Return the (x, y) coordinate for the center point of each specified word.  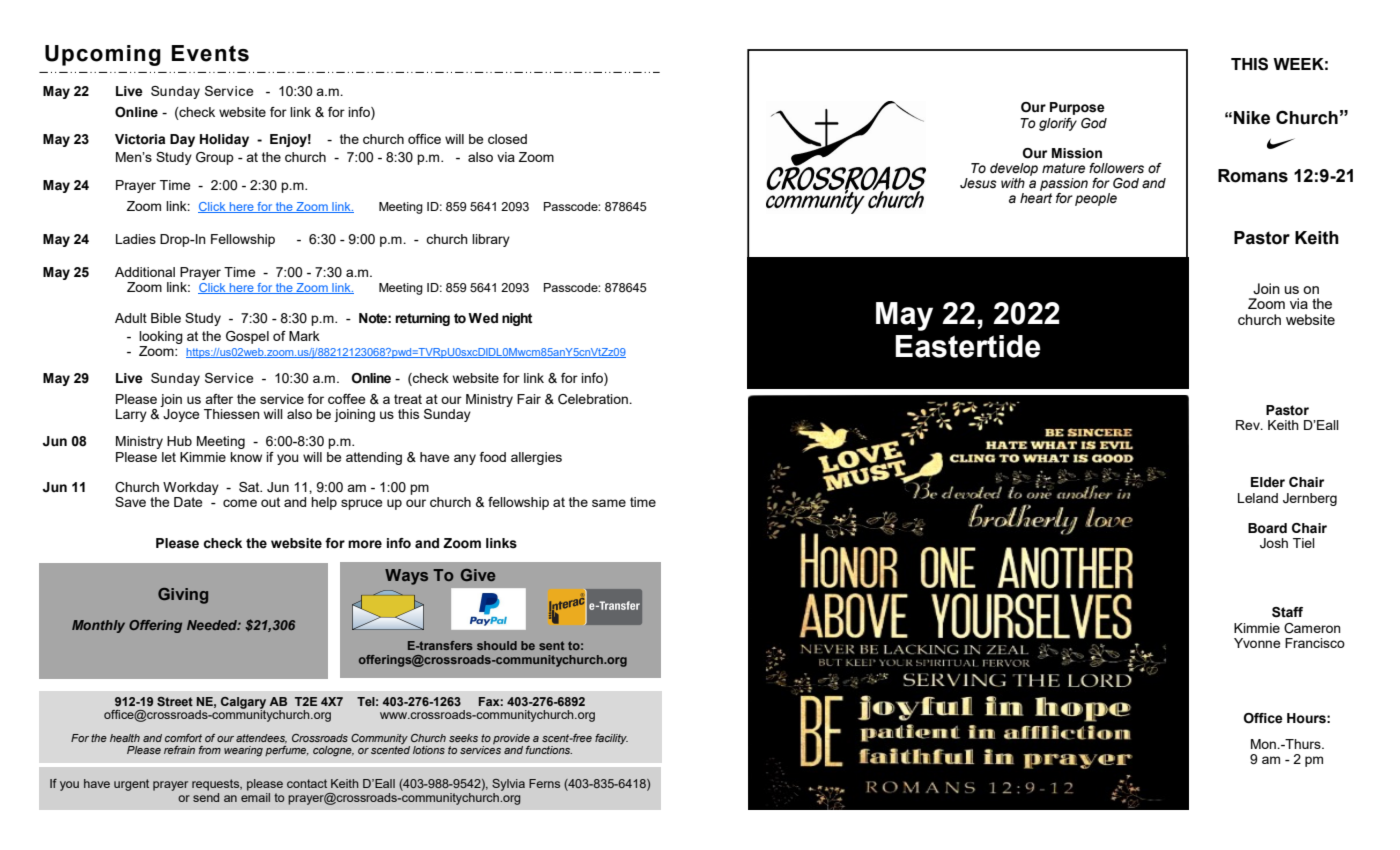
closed (507, 139)
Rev (1249, 425)
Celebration (594, 399)
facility (611, 739)
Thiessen (232, 414)
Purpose (1077, 108)
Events (210, 53)
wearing (243, 751)
